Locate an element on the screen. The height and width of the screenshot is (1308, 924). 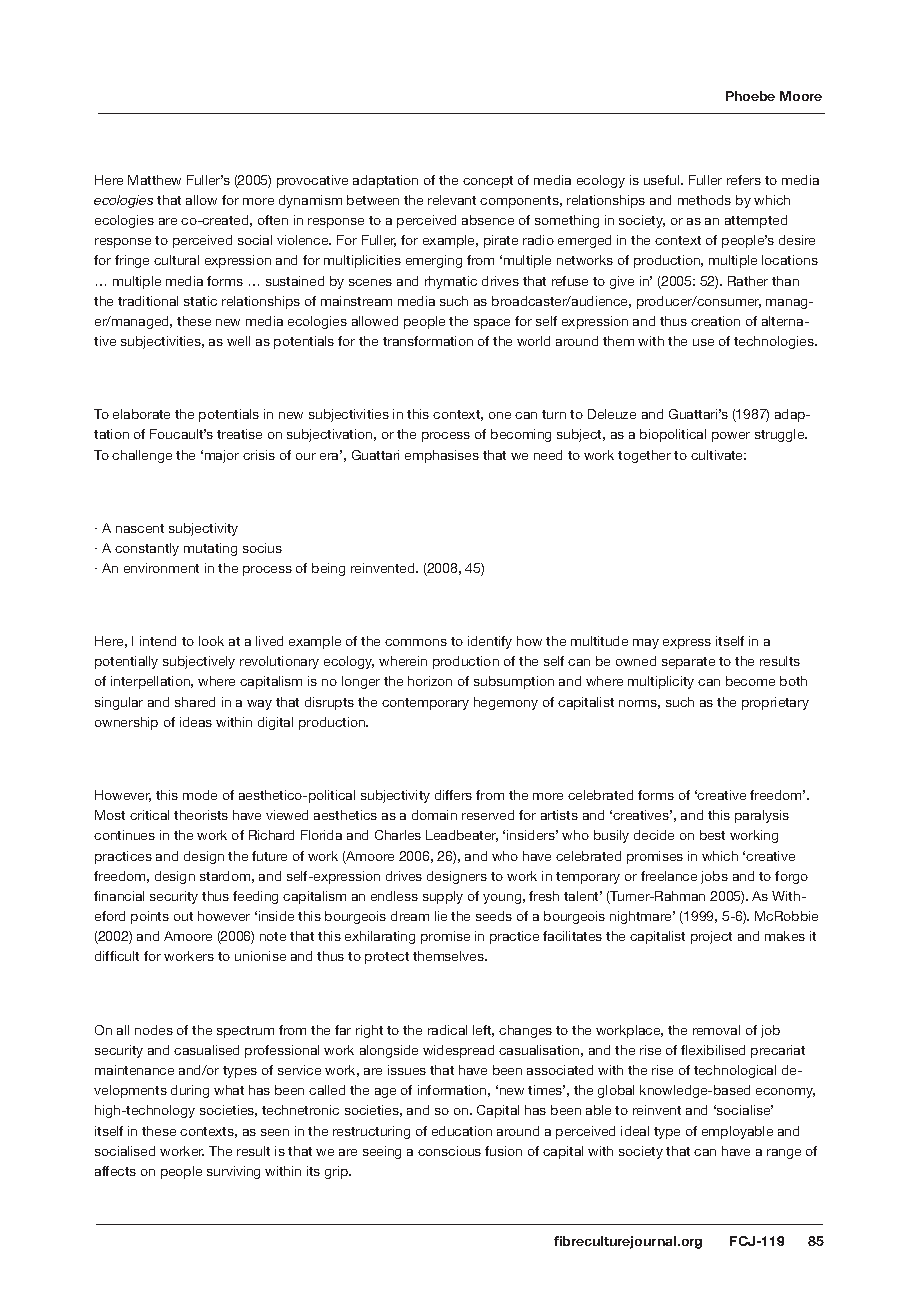
ideas is located at coordinates (196, 722).
